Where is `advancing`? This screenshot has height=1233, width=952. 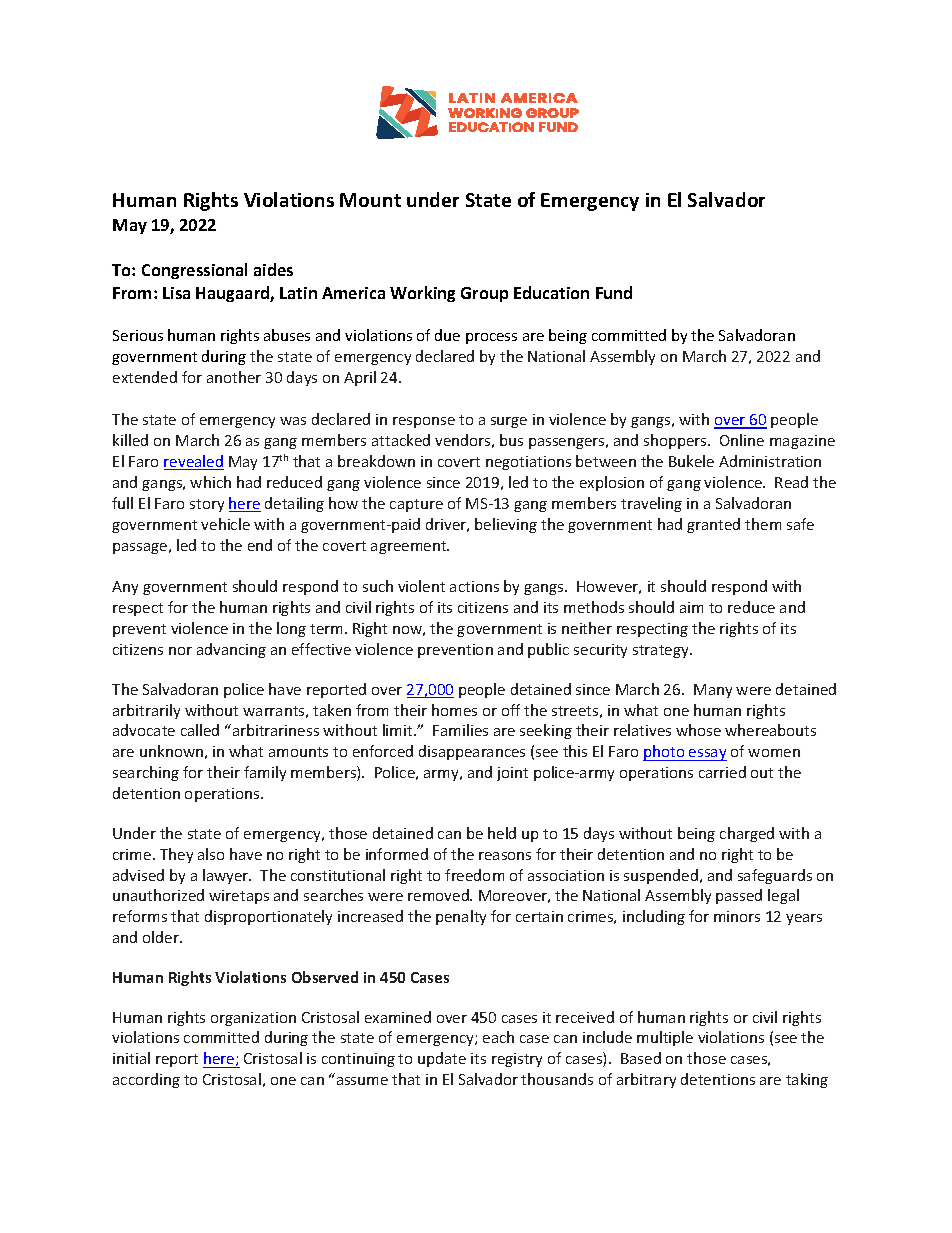 advancing is located at coordinates (231, 650).
